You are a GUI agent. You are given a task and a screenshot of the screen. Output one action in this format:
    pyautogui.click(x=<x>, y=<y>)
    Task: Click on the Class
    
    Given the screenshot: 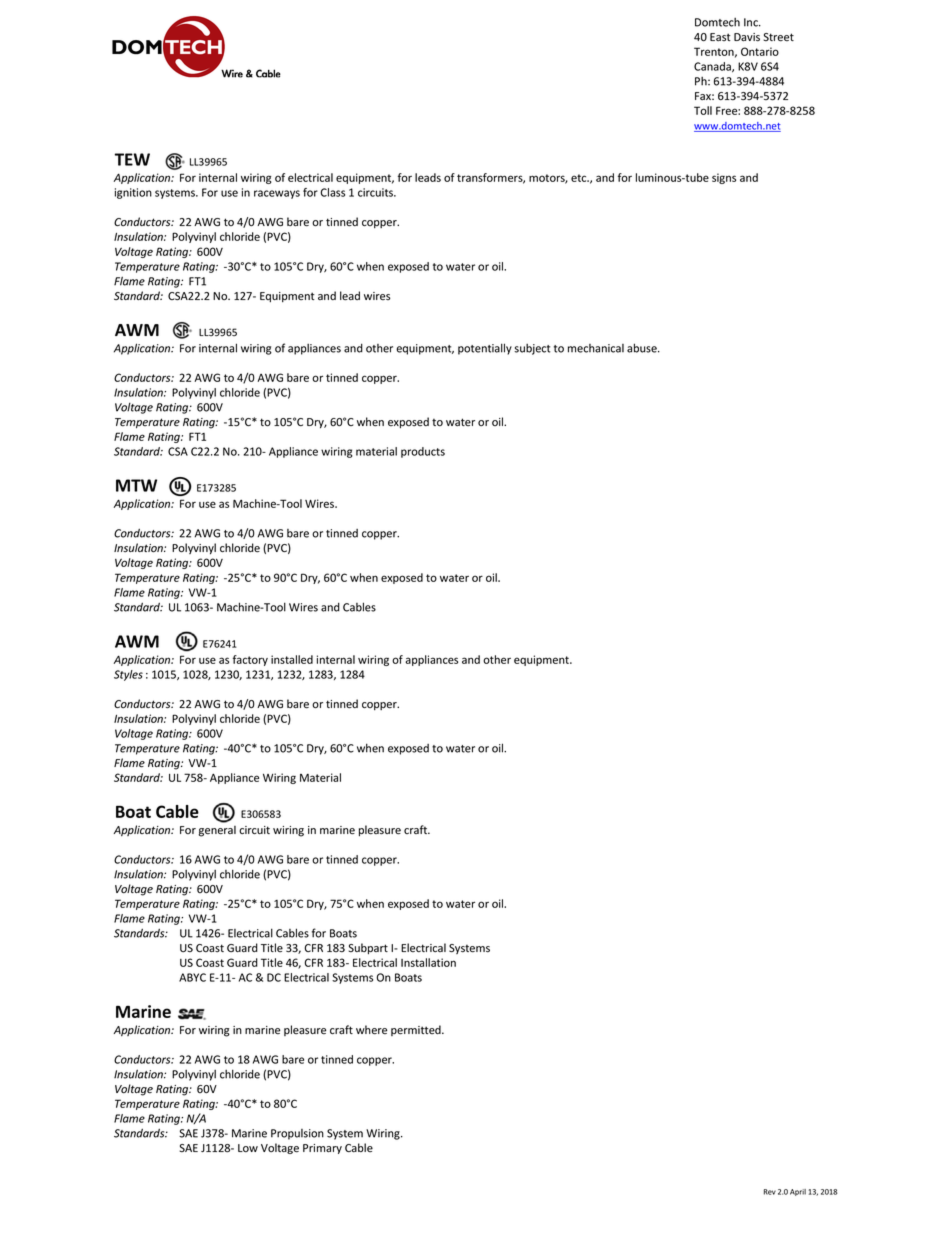 What is the action you would take?
    pyautogui.click(x=332, y=192)
